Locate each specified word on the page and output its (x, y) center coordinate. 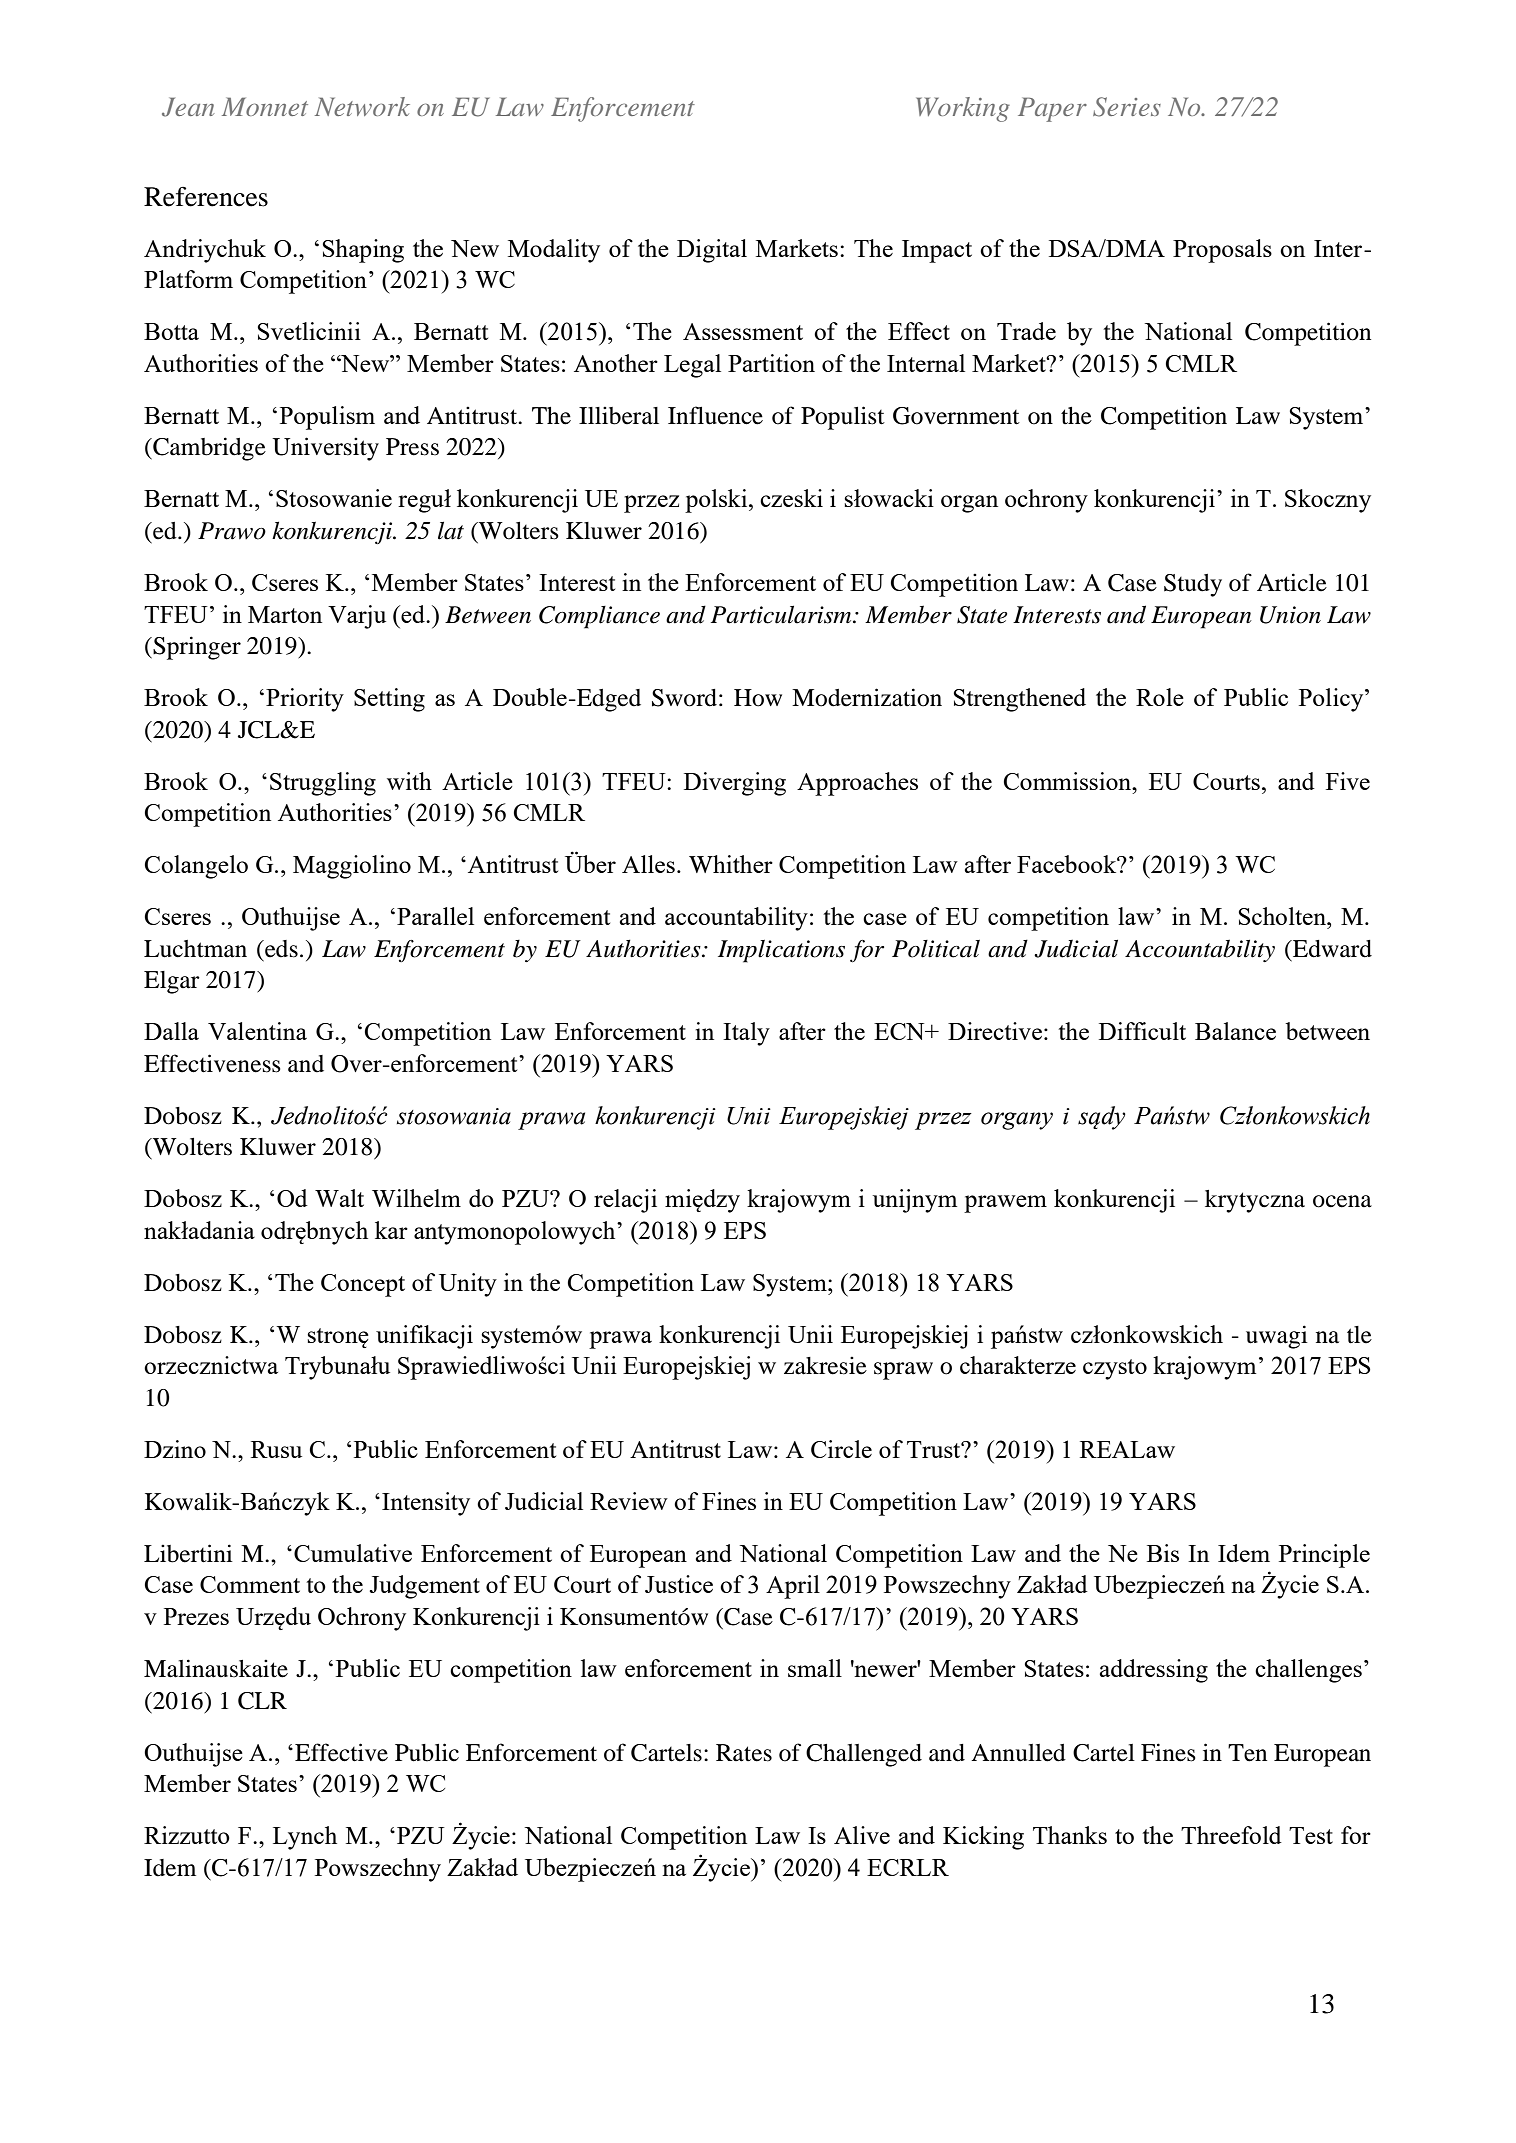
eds (280, 949)
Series (1127, 107)
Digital (712, 251)
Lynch (305, 1838)
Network (362, 106)
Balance (1235, 1031)
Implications (781, 951)
